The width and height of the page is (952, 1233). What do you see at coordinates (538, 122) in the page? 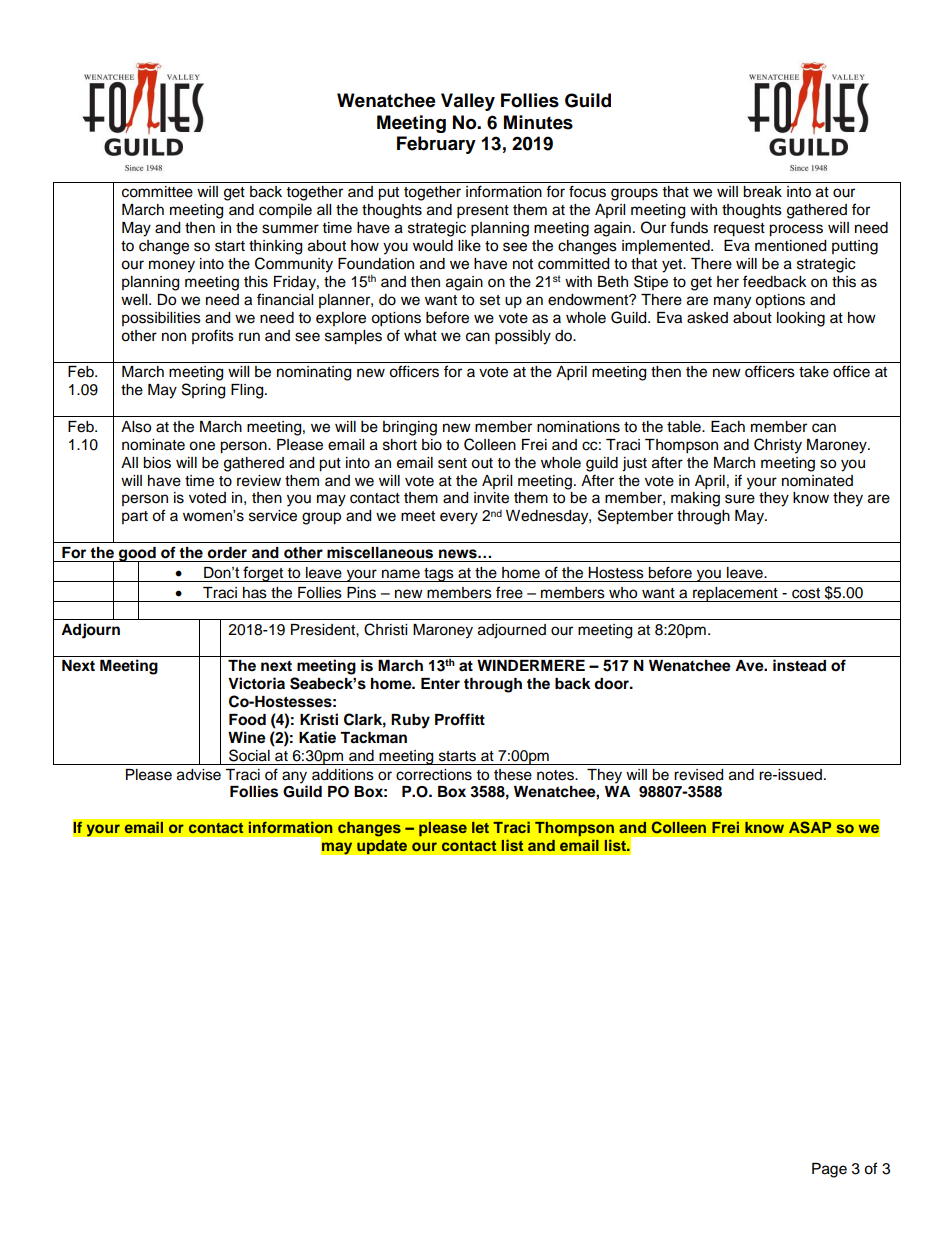
I see `Minutes` at bounding box center [538, 122].
